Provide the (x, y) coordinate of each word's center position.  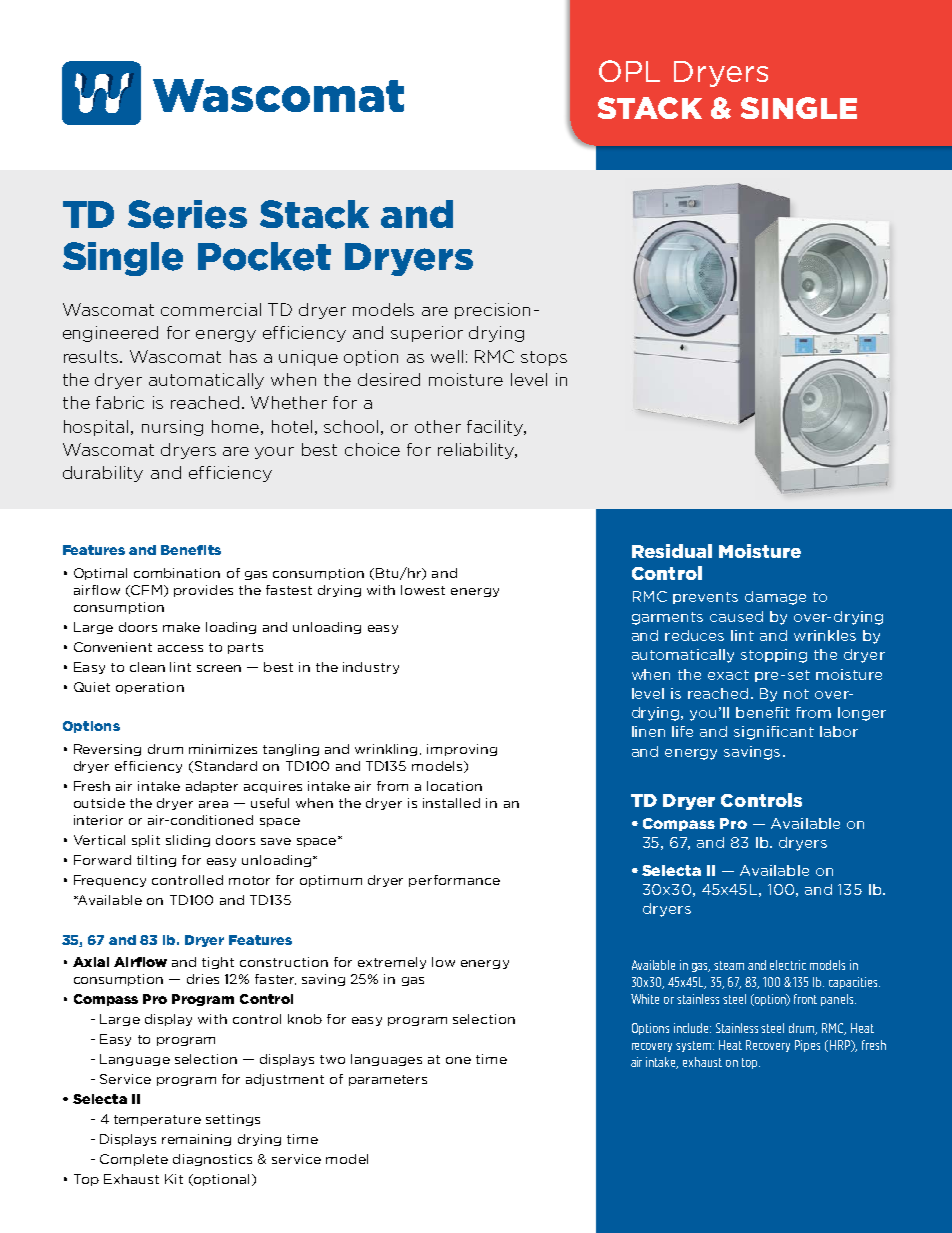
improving (462, 750)
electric (788, 965)
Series (187, 214)
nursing (172, 428)
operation (150, 688)
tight (218, 963)
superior (427, 334)
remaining (196, 1140)
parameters (388, 1080)
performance (454, 881)
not (796, 694)
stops (544, 358)
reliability (477, 451)
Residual (672, 551)
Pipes (807, 1046)
